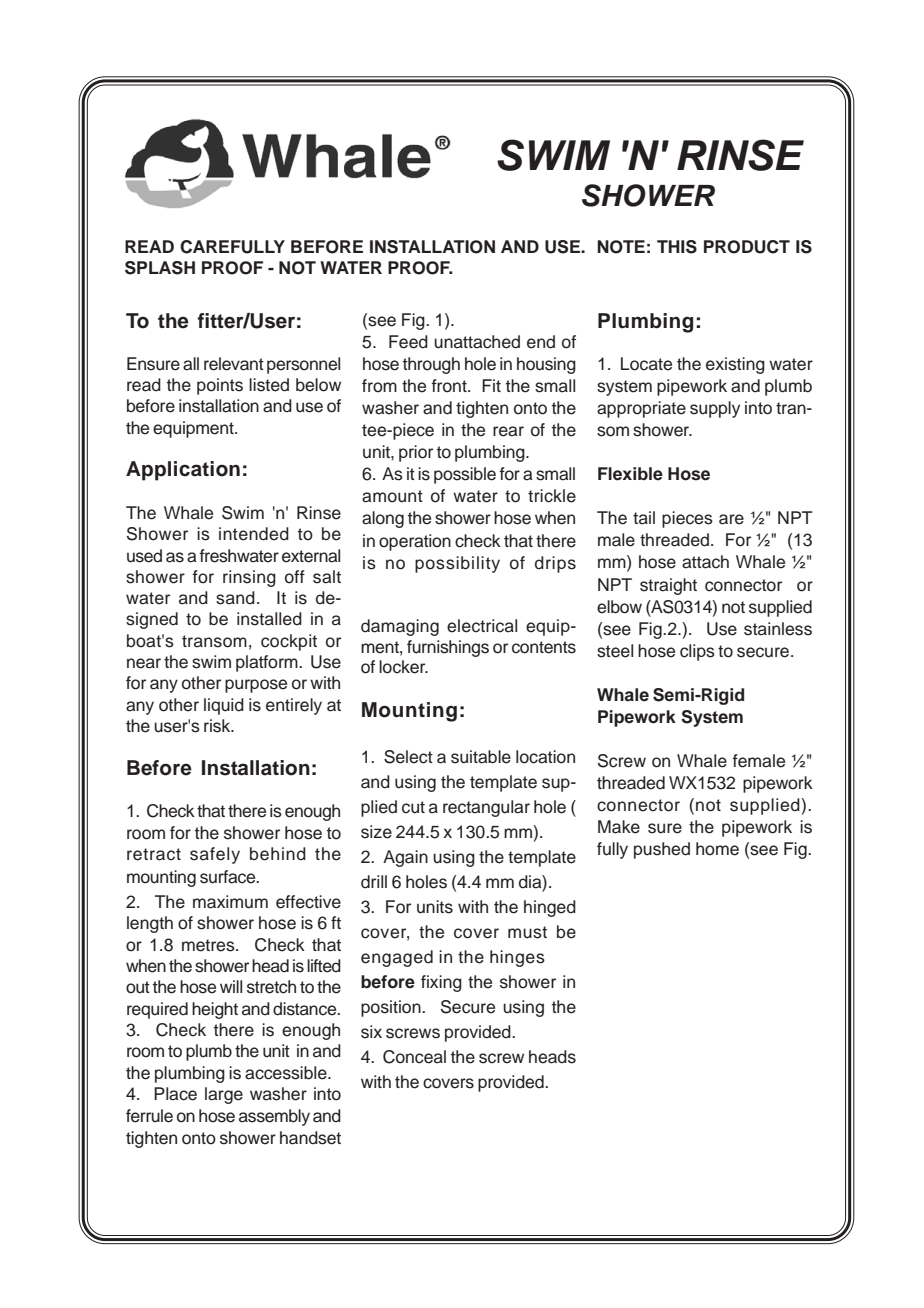 The height and width of the image is (1308, 924). Describe the element at coordinates (414, 1057) in the image. I see `Conceal` at that location.
